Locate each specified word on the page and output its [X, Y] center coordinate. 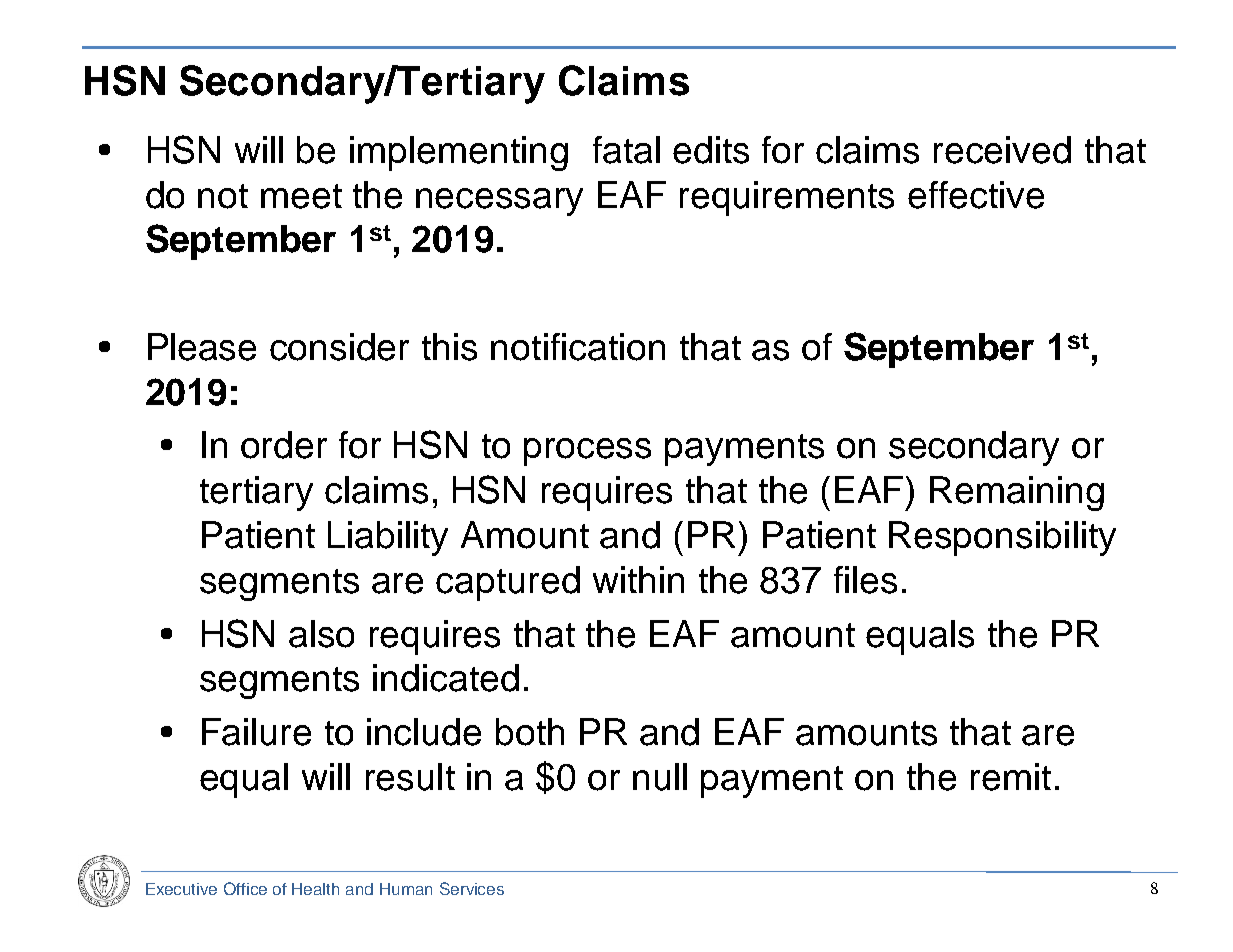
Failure [256, 732]
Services [472, 888]
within [638, 579]
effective [976, 195]
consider [339, 347]
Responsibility [1002, 538]
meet [301, 196]
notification [578, 347]
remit [1011, 777]
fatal [626, 150]
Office [245, 888]
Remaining [1017, 493]
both [530, 732]
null [660, 777]
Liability [388, 538]
